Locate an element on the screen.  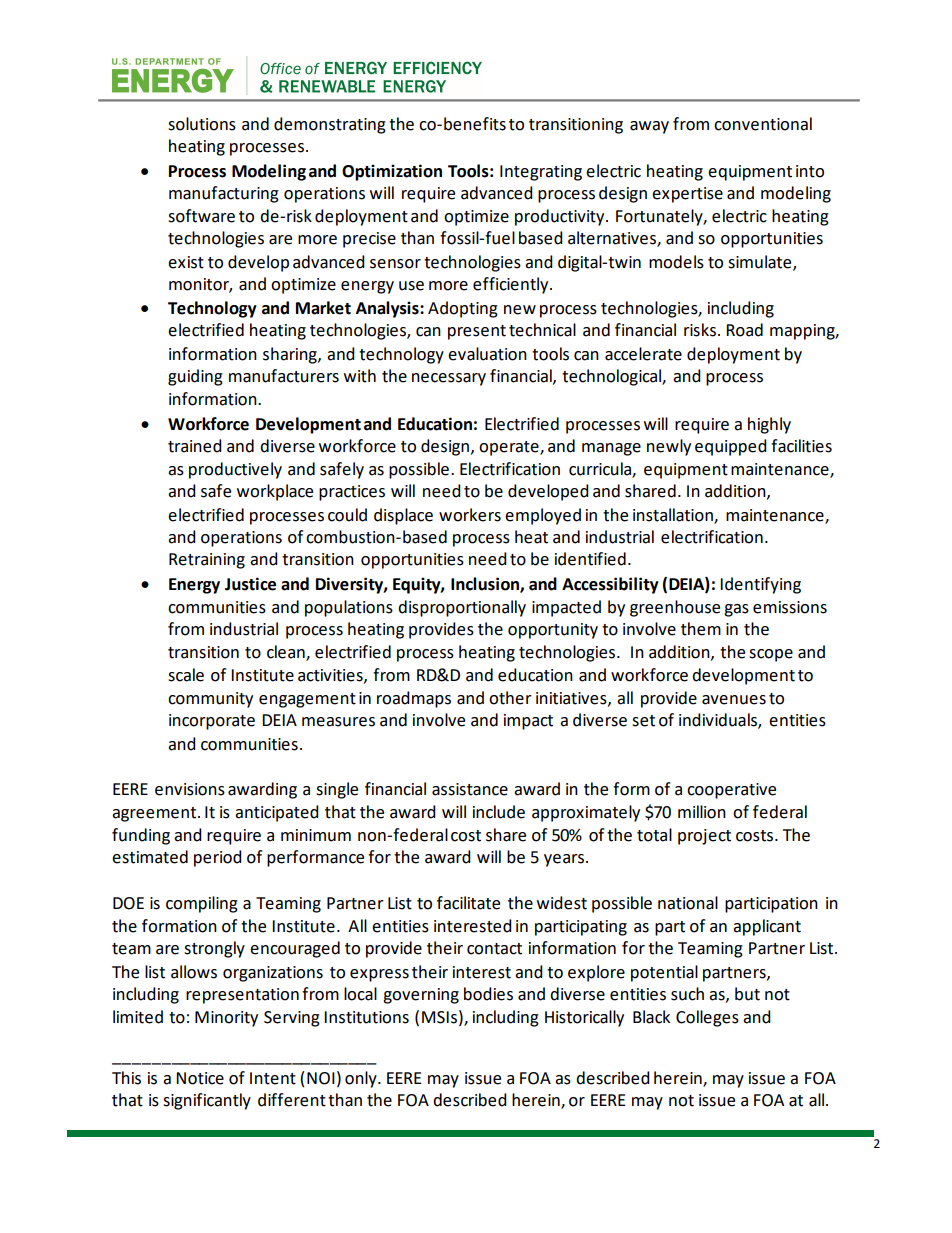
operate is located at coordinates (510, 448).
